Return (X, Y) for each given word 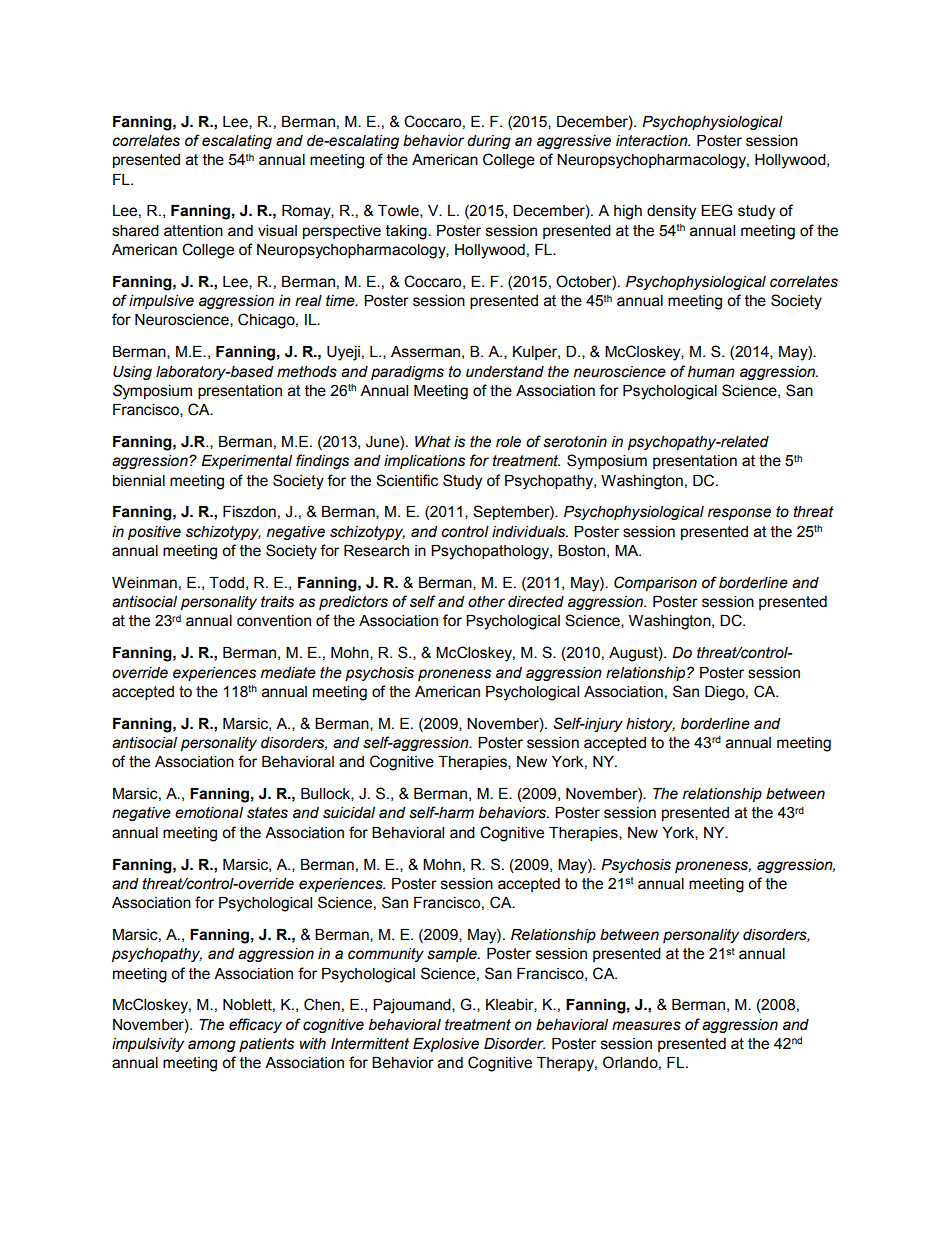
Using (132, 373)
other (486, 602)
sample (453, 955)
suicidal (349, 813)
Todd (226, 583)
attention (193, 231)
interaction (653, 141)
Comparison (655, 583)
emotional (209, 813)
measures (646, 1026)
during (489, 142)
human (711, 372)
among (212, 1046)
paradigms (407, 373)
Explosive (446, 1045)
